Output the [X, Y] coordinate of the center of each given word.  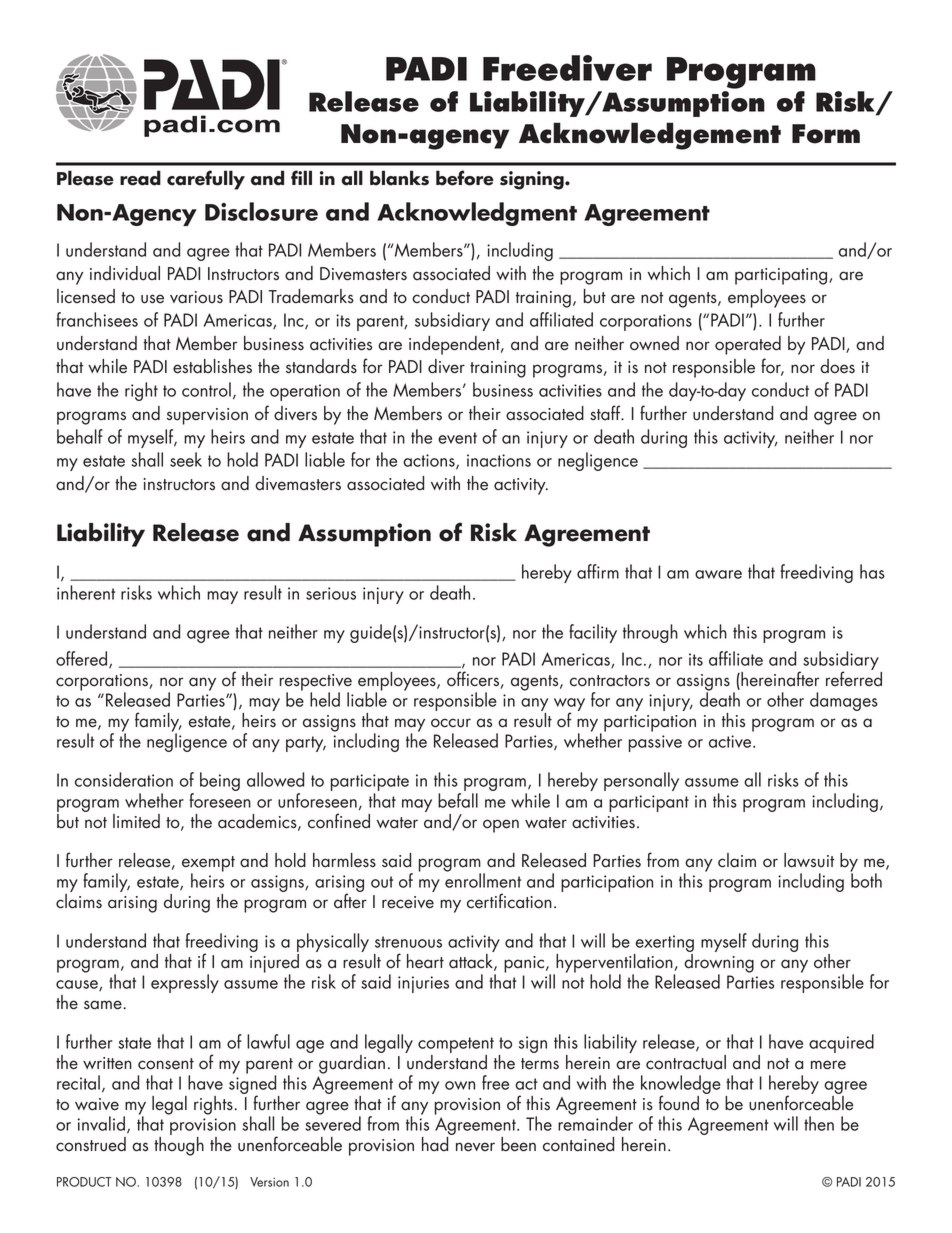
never [475, 1147]
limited [136, 821]
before [465, 178]
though [179, 1146]
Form [826, 134]
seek [186, 459]
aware [718, 574]
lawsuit [809, 860]
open [501, 826]
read [140, 178]
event [457, 438]
